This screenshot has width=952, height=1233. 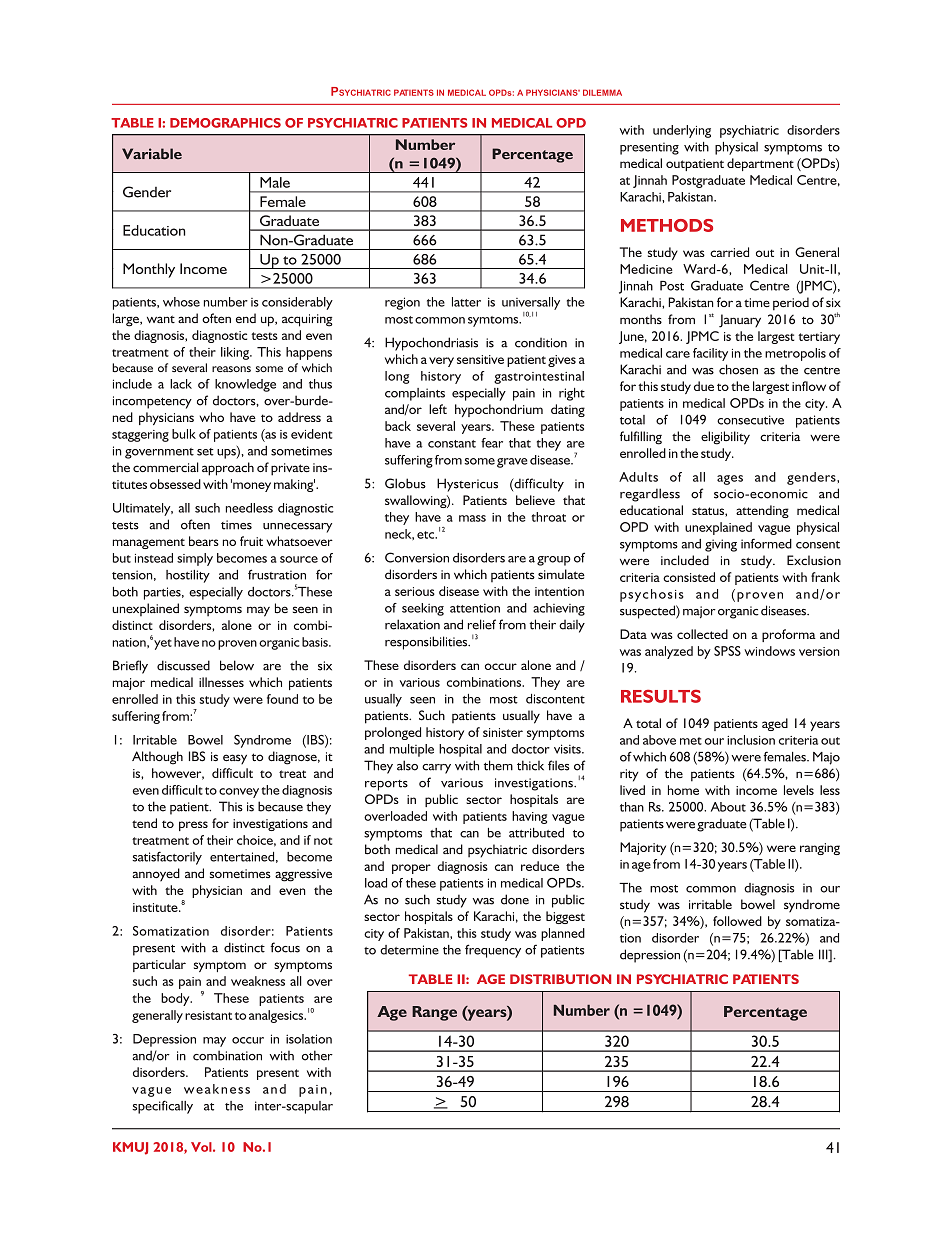 What do you see at coordinates (162, 1107) in the screenshot?
I see `specifically` at bounding box center [162, 1107].
